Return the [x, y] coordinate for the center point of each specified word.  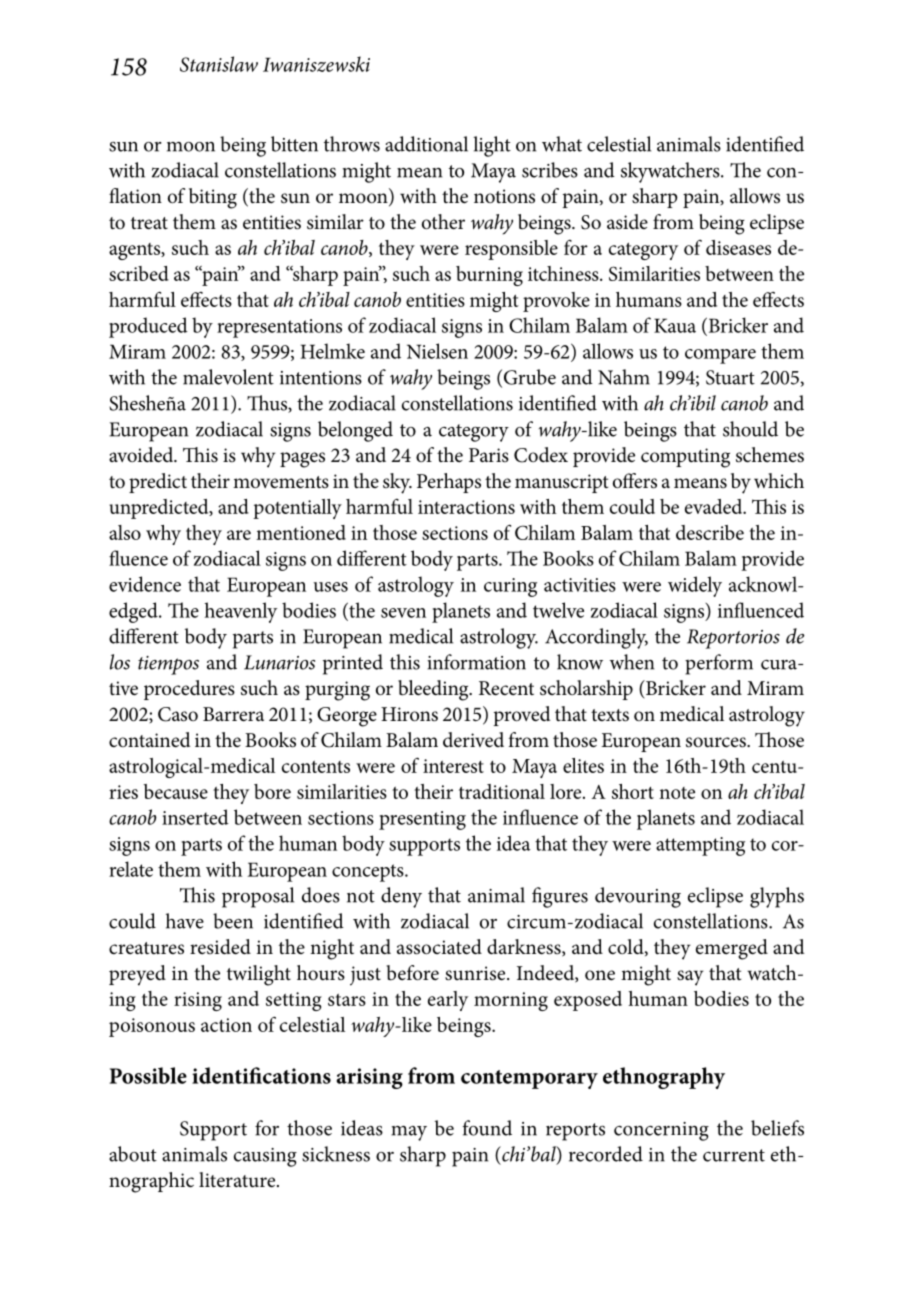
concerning [661, 1131]
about [133, 1154]
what [562, 144]
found [487, 1128]
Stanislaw [219, 64]
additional [426, 144]
